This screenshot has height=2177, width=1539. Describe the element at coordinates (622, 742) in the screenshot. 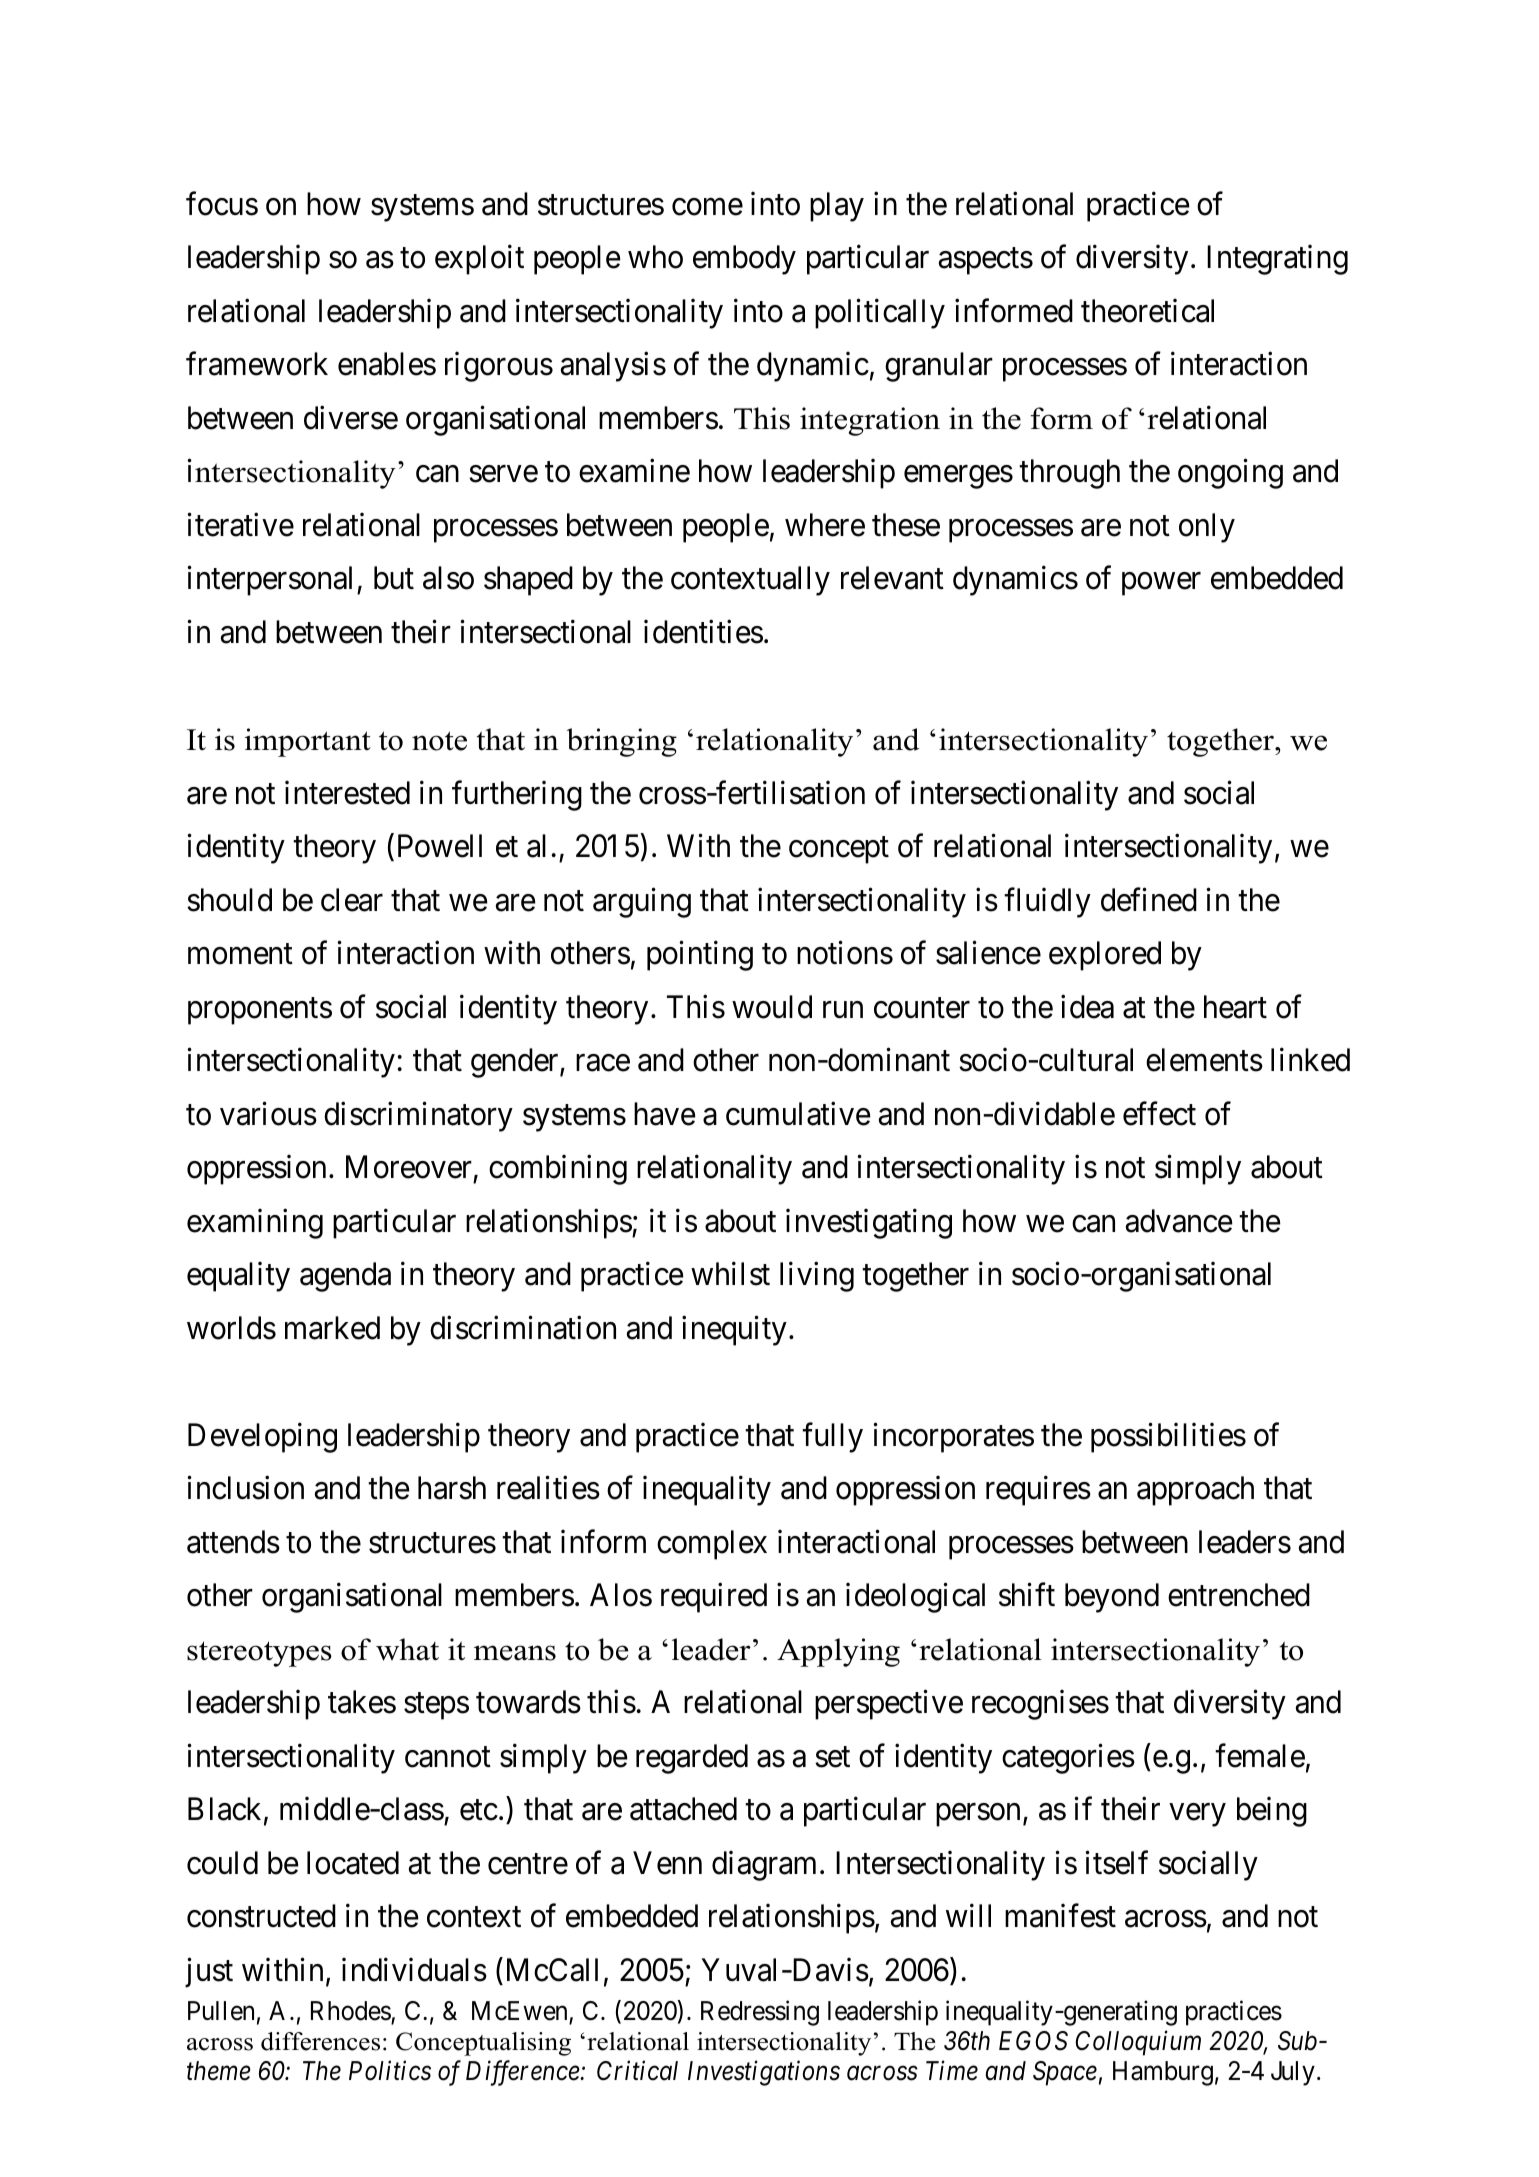

I see `bringing` at that location.
